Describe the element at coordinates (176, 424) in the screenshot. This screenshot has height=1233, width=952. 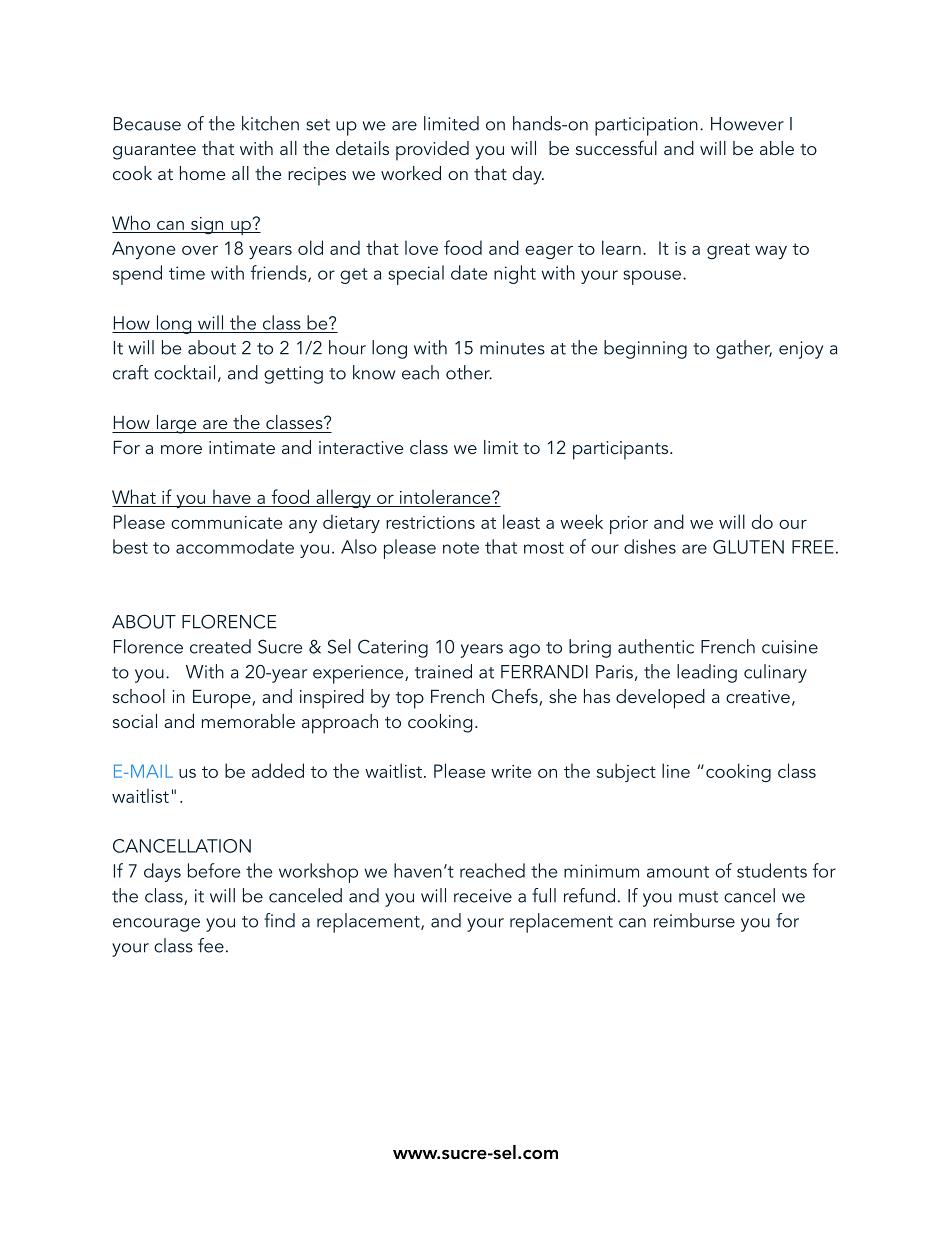
I see `large` at that location.
